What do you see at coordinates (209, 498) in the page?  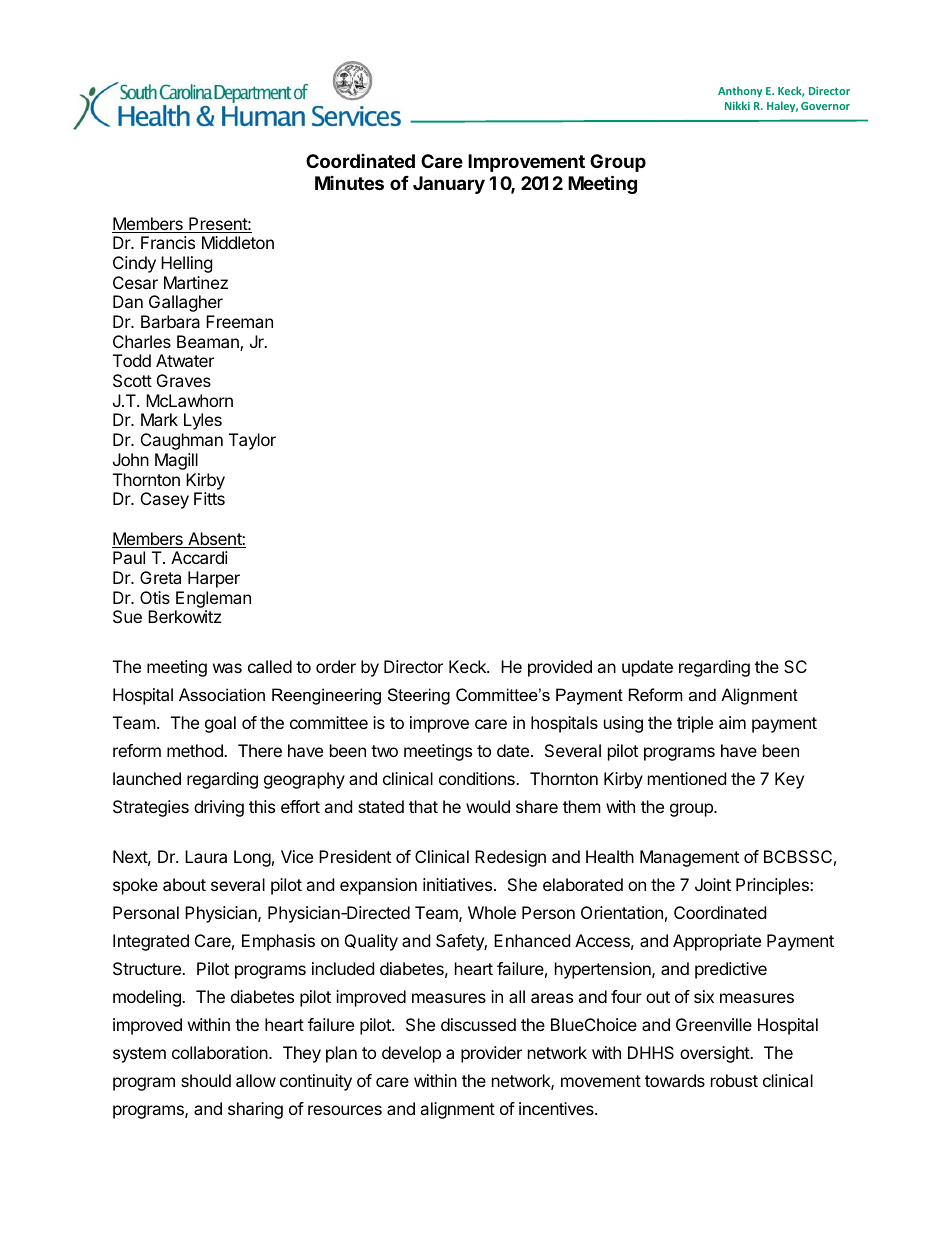 I see `Fitts` at bounding box center [209, 498].
